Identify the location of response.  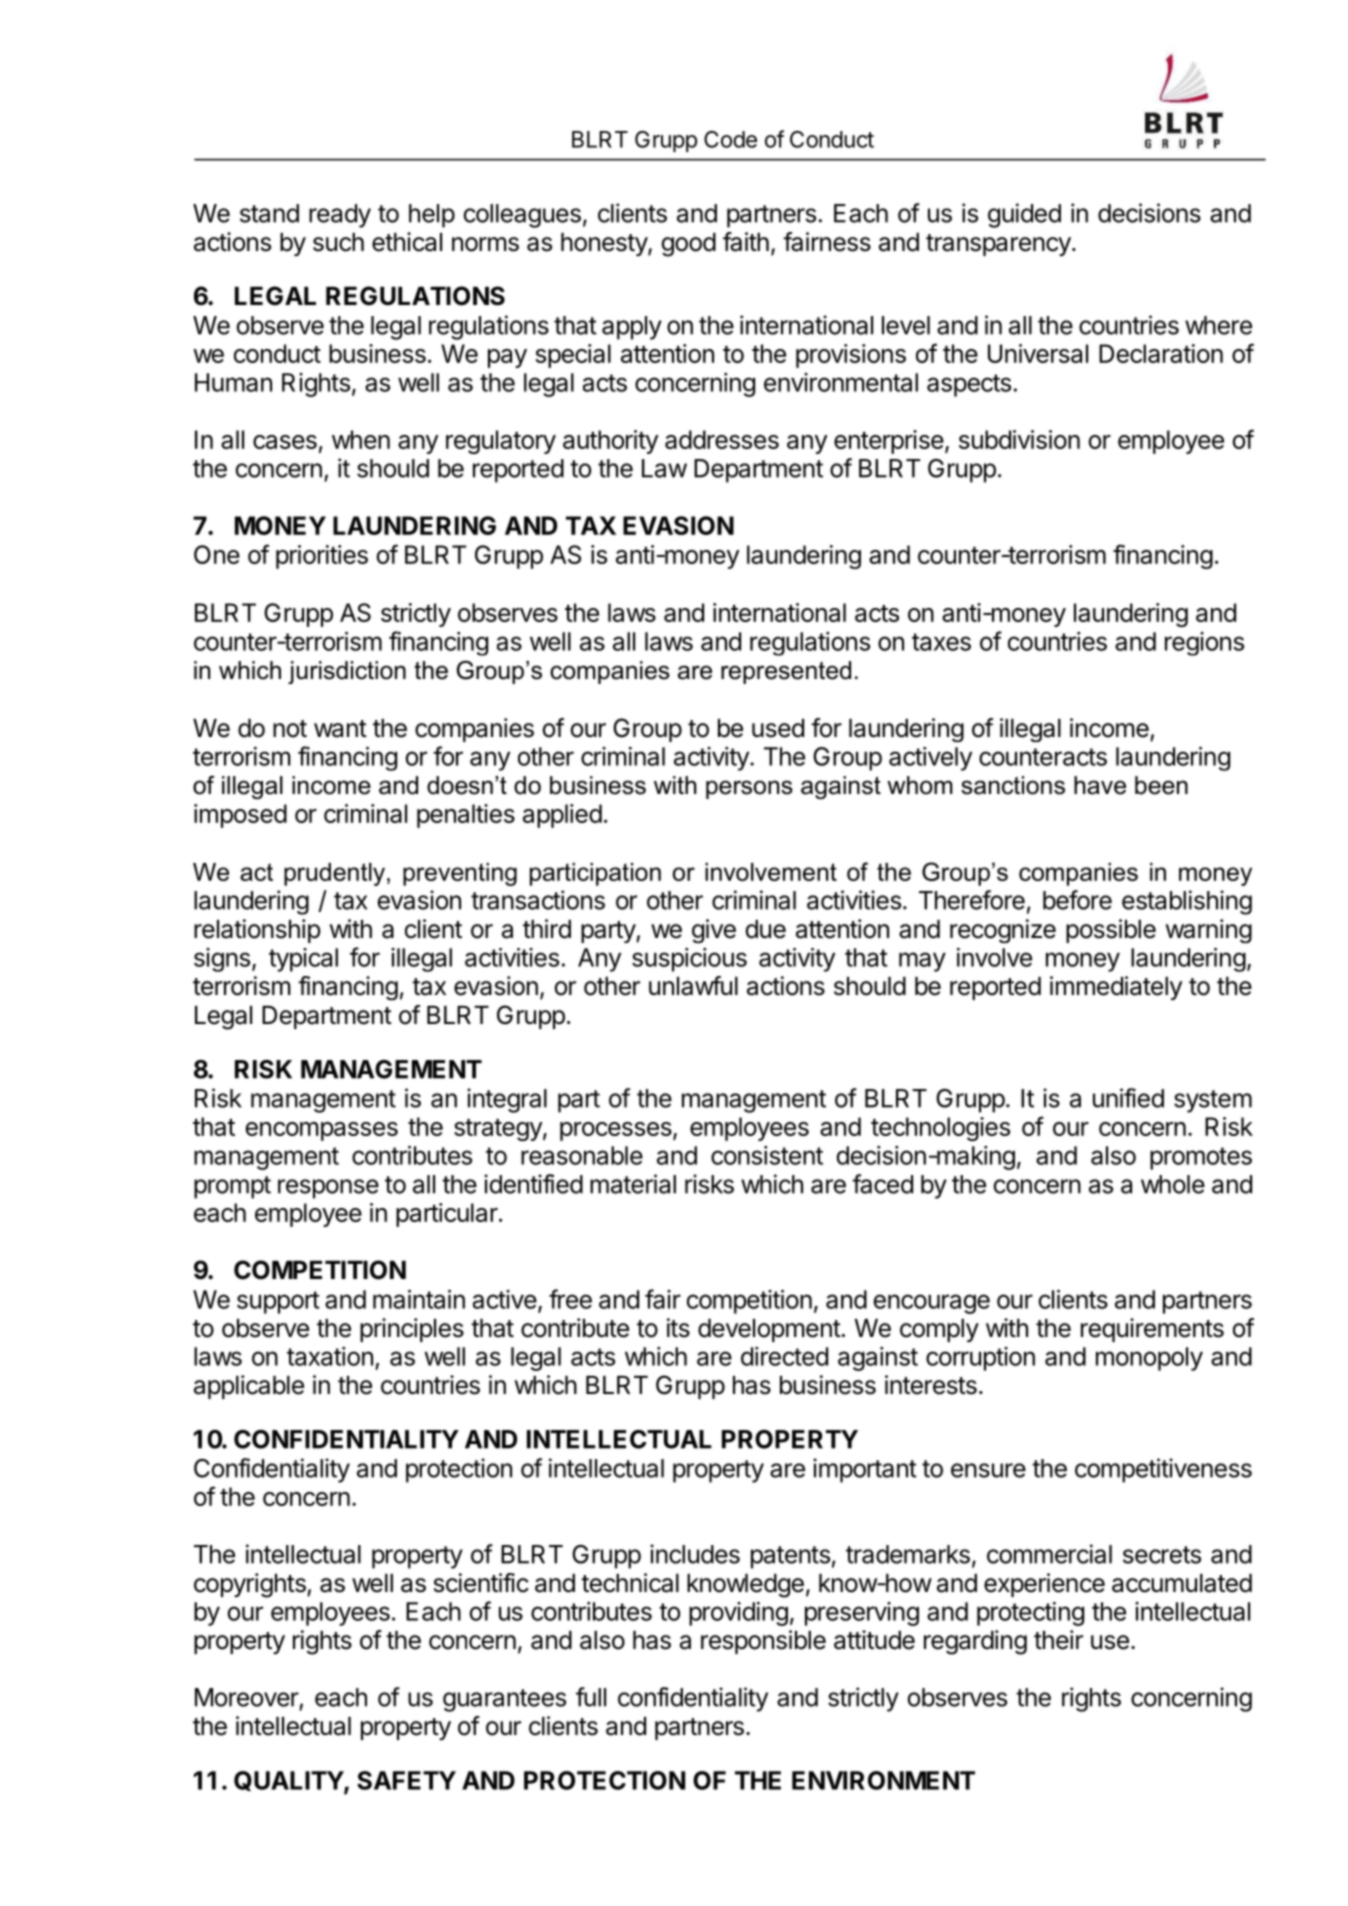
(328, 1189).
